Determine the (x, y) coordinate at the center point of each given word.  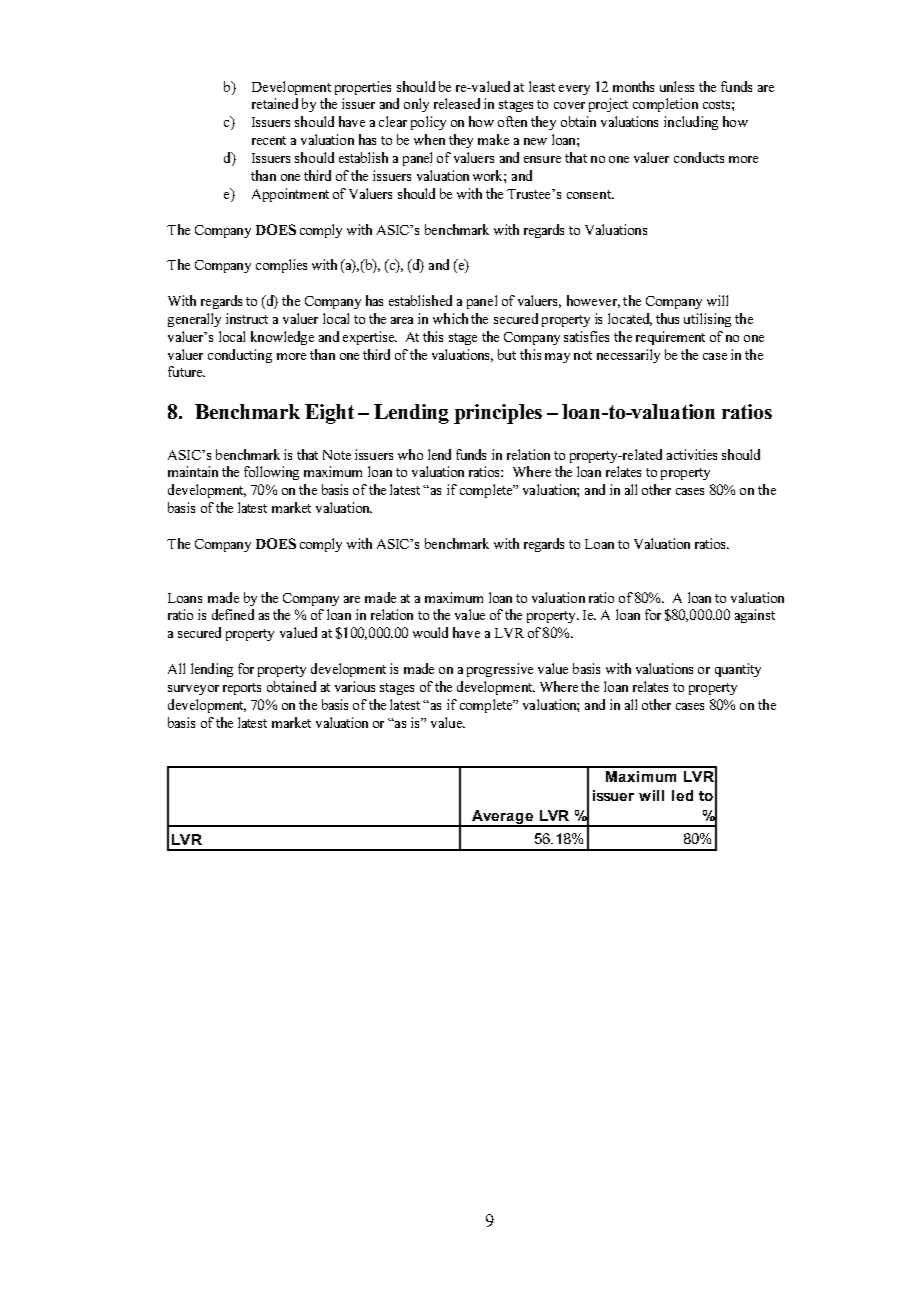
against (755, 616)
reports (242, 689)
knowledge (282, 338)
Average (502, 818)
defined (233, 614)
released (457, 103)
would (430, 632)
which (450, 318)
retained (275, 103)
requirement (670, 338)
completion (665, 105)
